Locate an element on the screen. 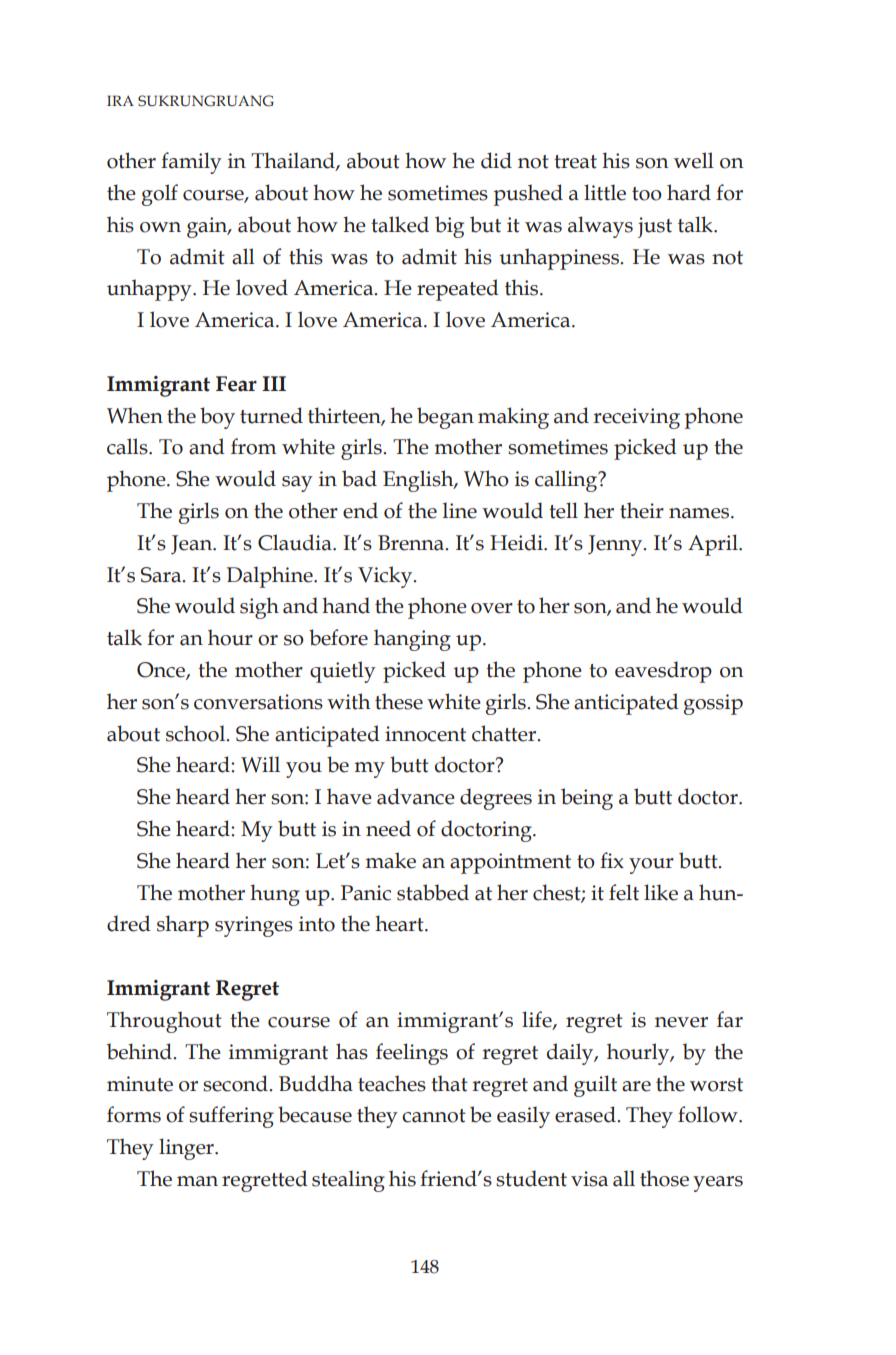  family is located at coordinates (191, 163).
